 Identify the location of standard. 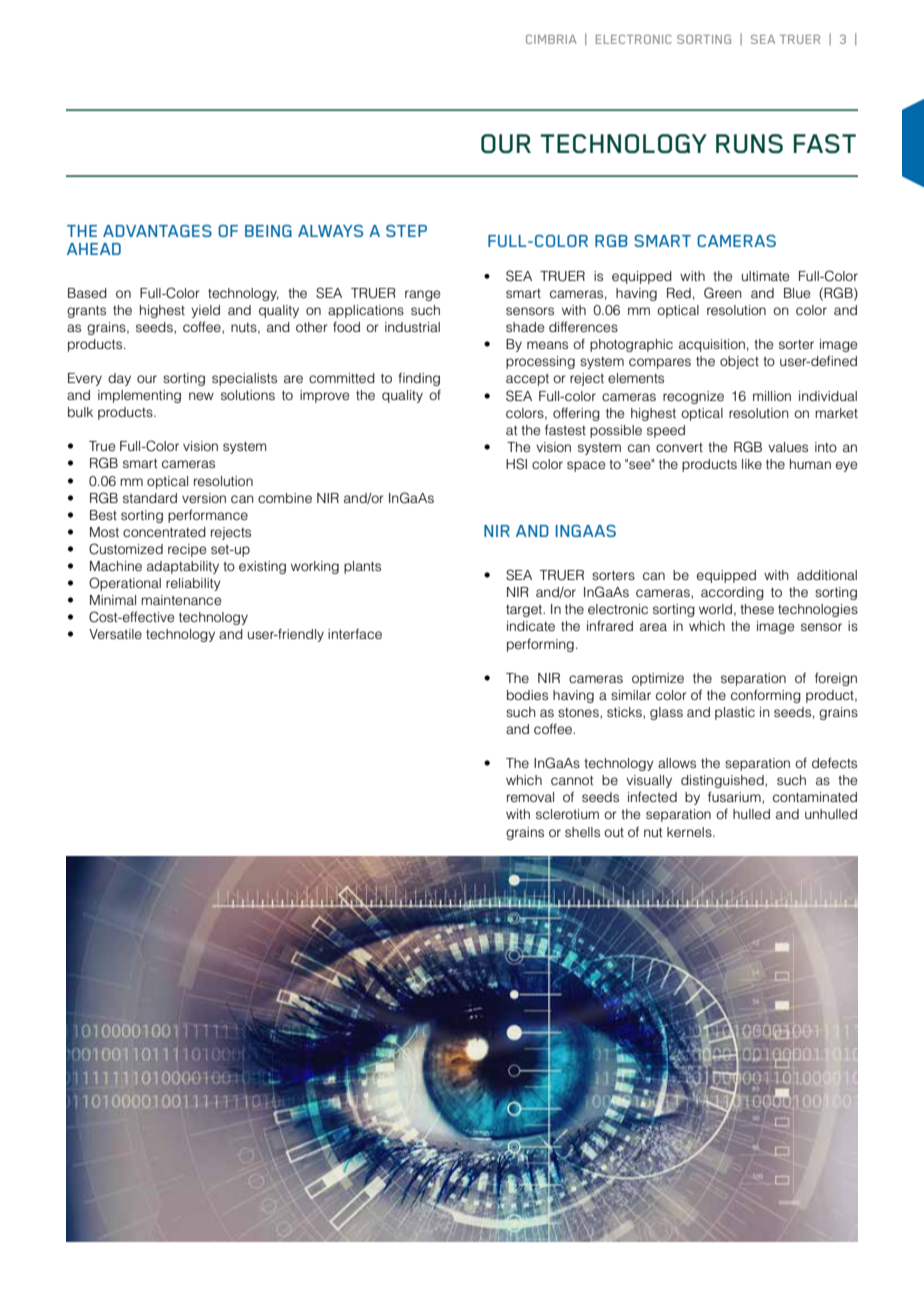
(150, 498).
